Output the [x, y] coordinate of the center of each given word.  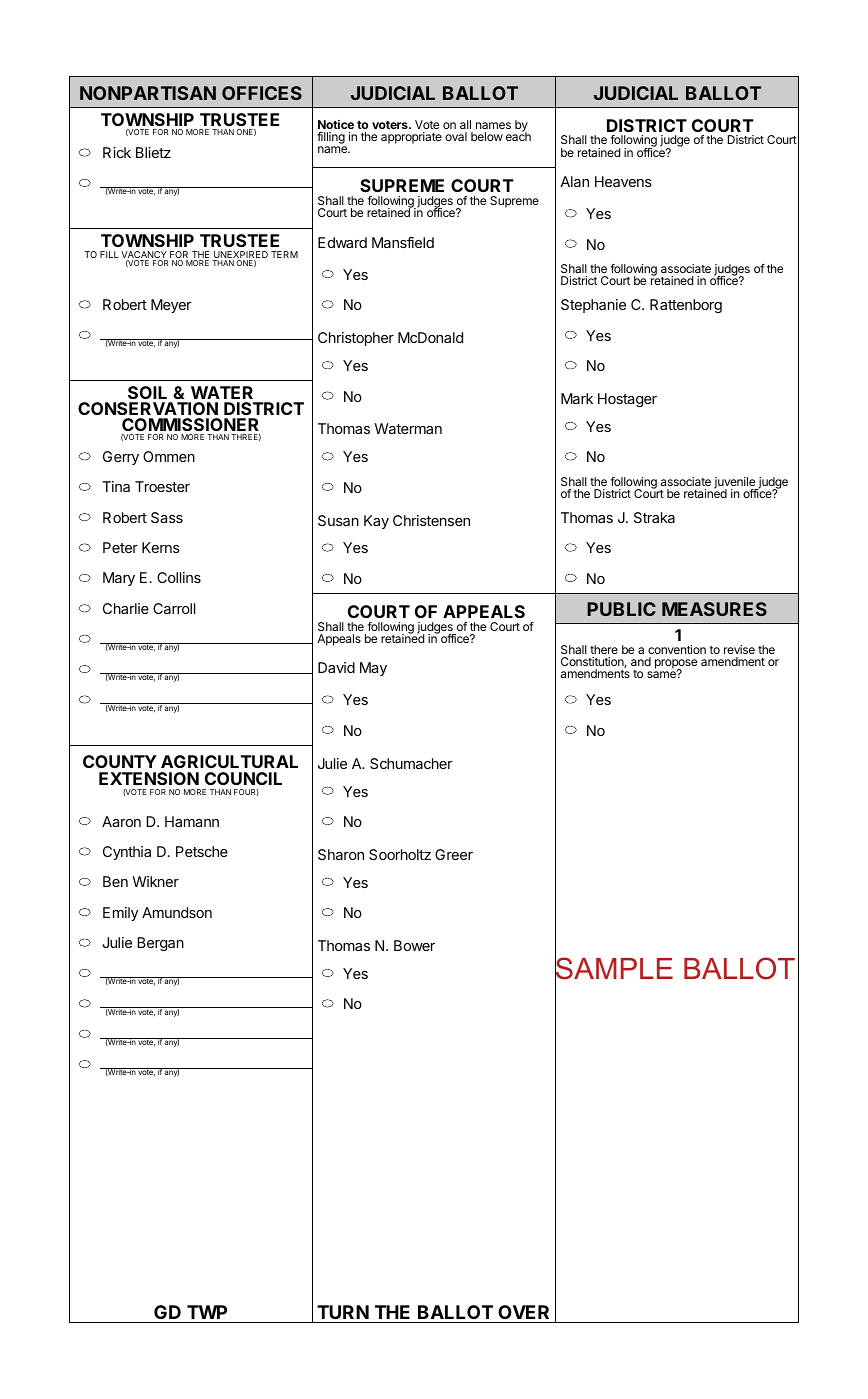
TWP [207, 1312]
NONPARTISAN [148, 93]
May [373, 669]
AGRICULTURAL [229, 761]
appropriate [411, 138]
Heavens [623, 181]
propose [676, 665]
